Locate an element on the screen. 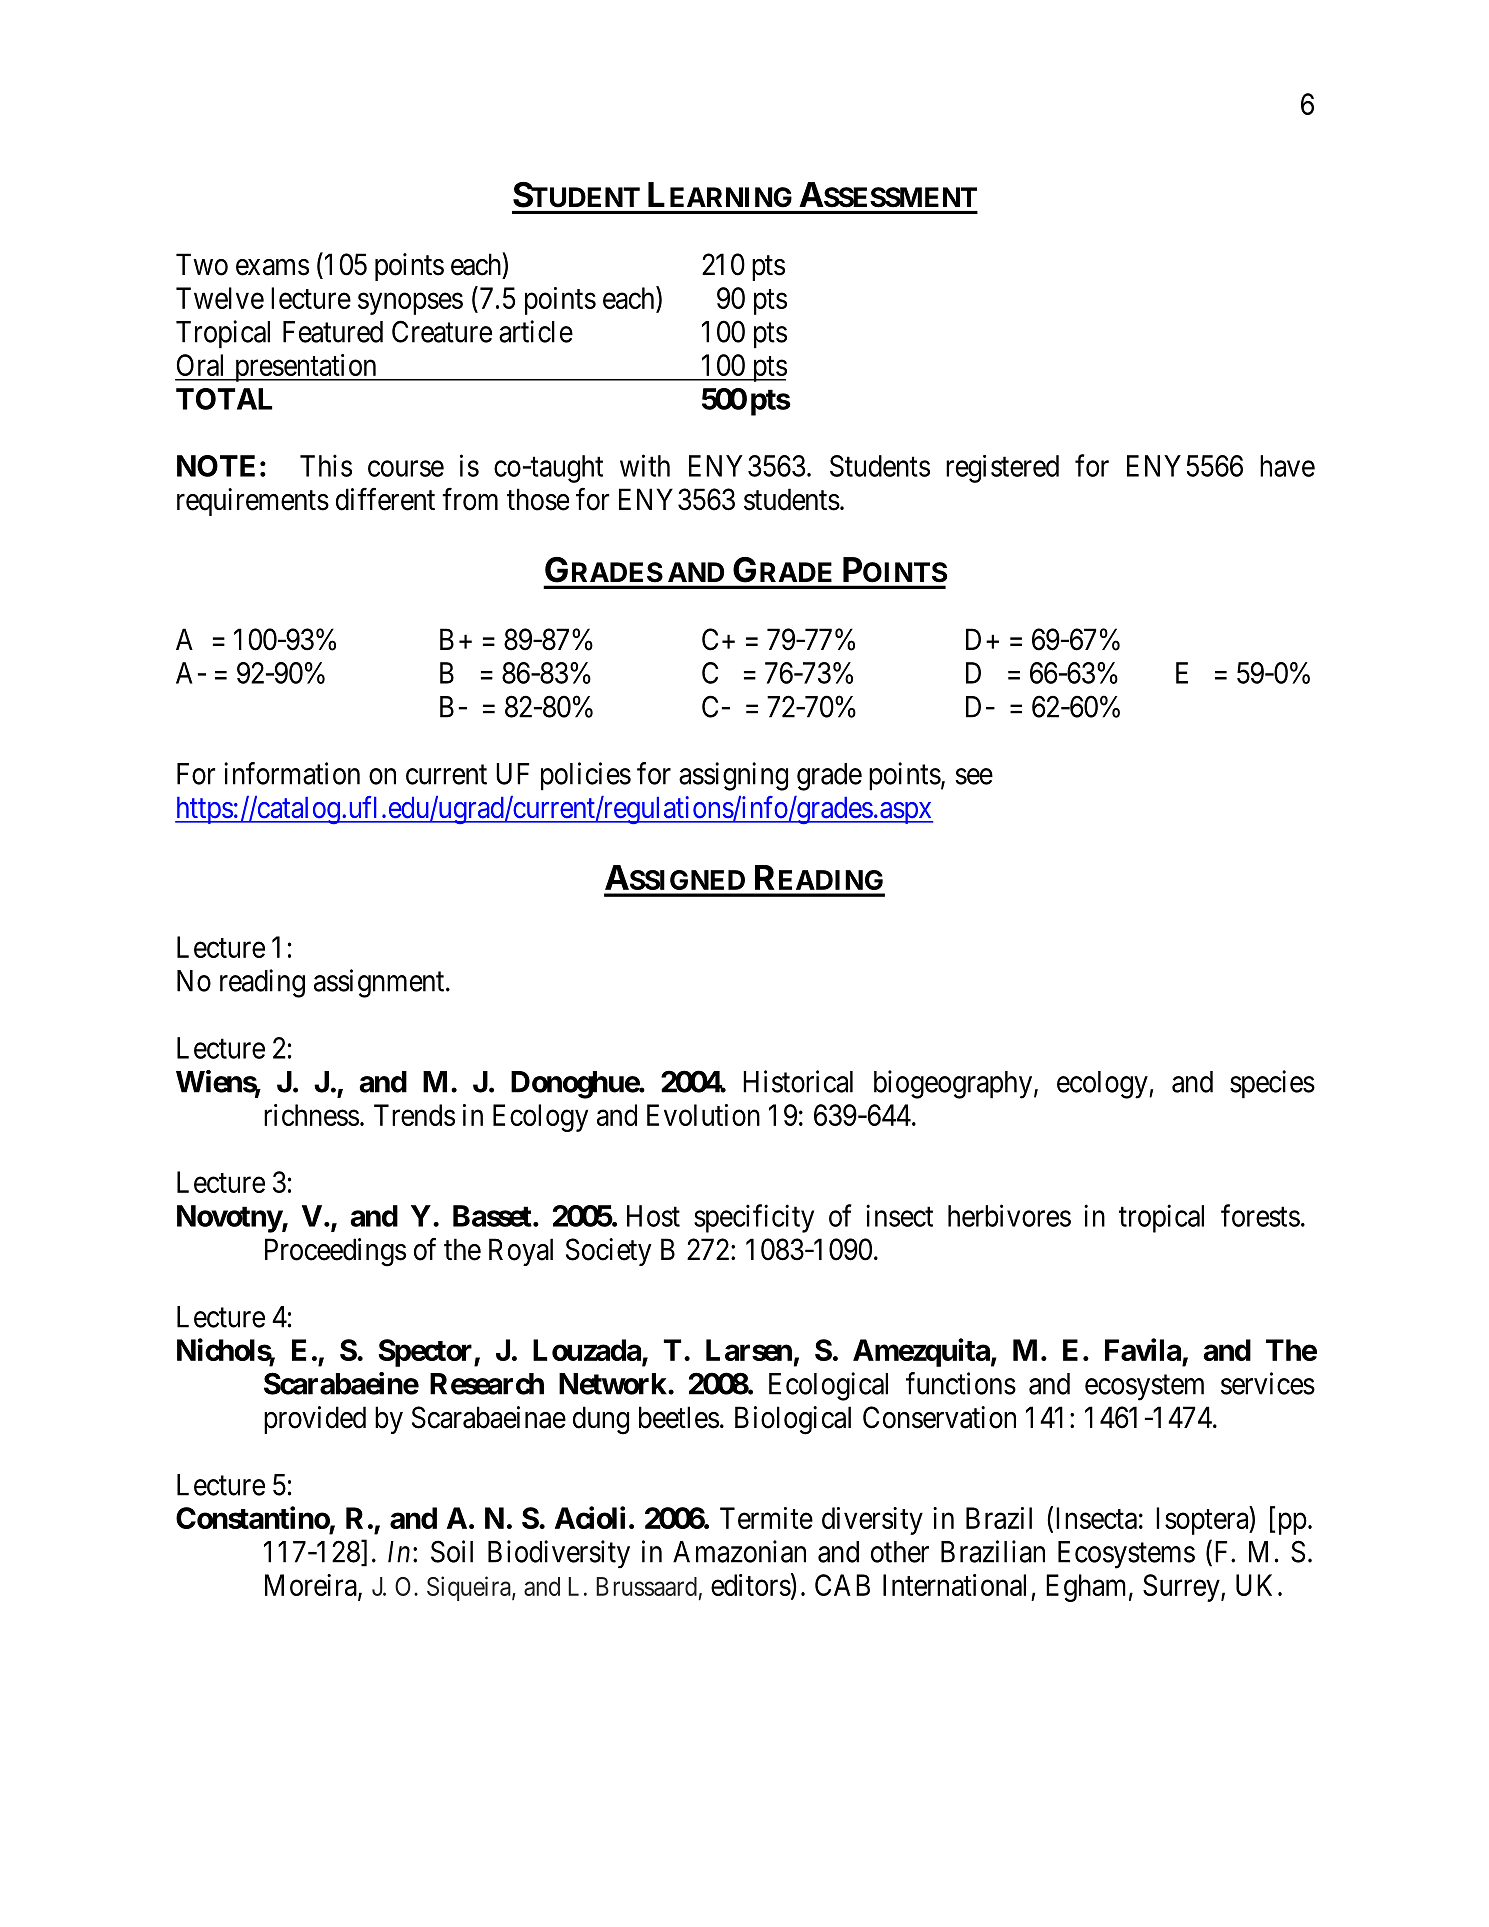 The image size is (1489, 1927). Basset is located at coordinates (492, 1216).
